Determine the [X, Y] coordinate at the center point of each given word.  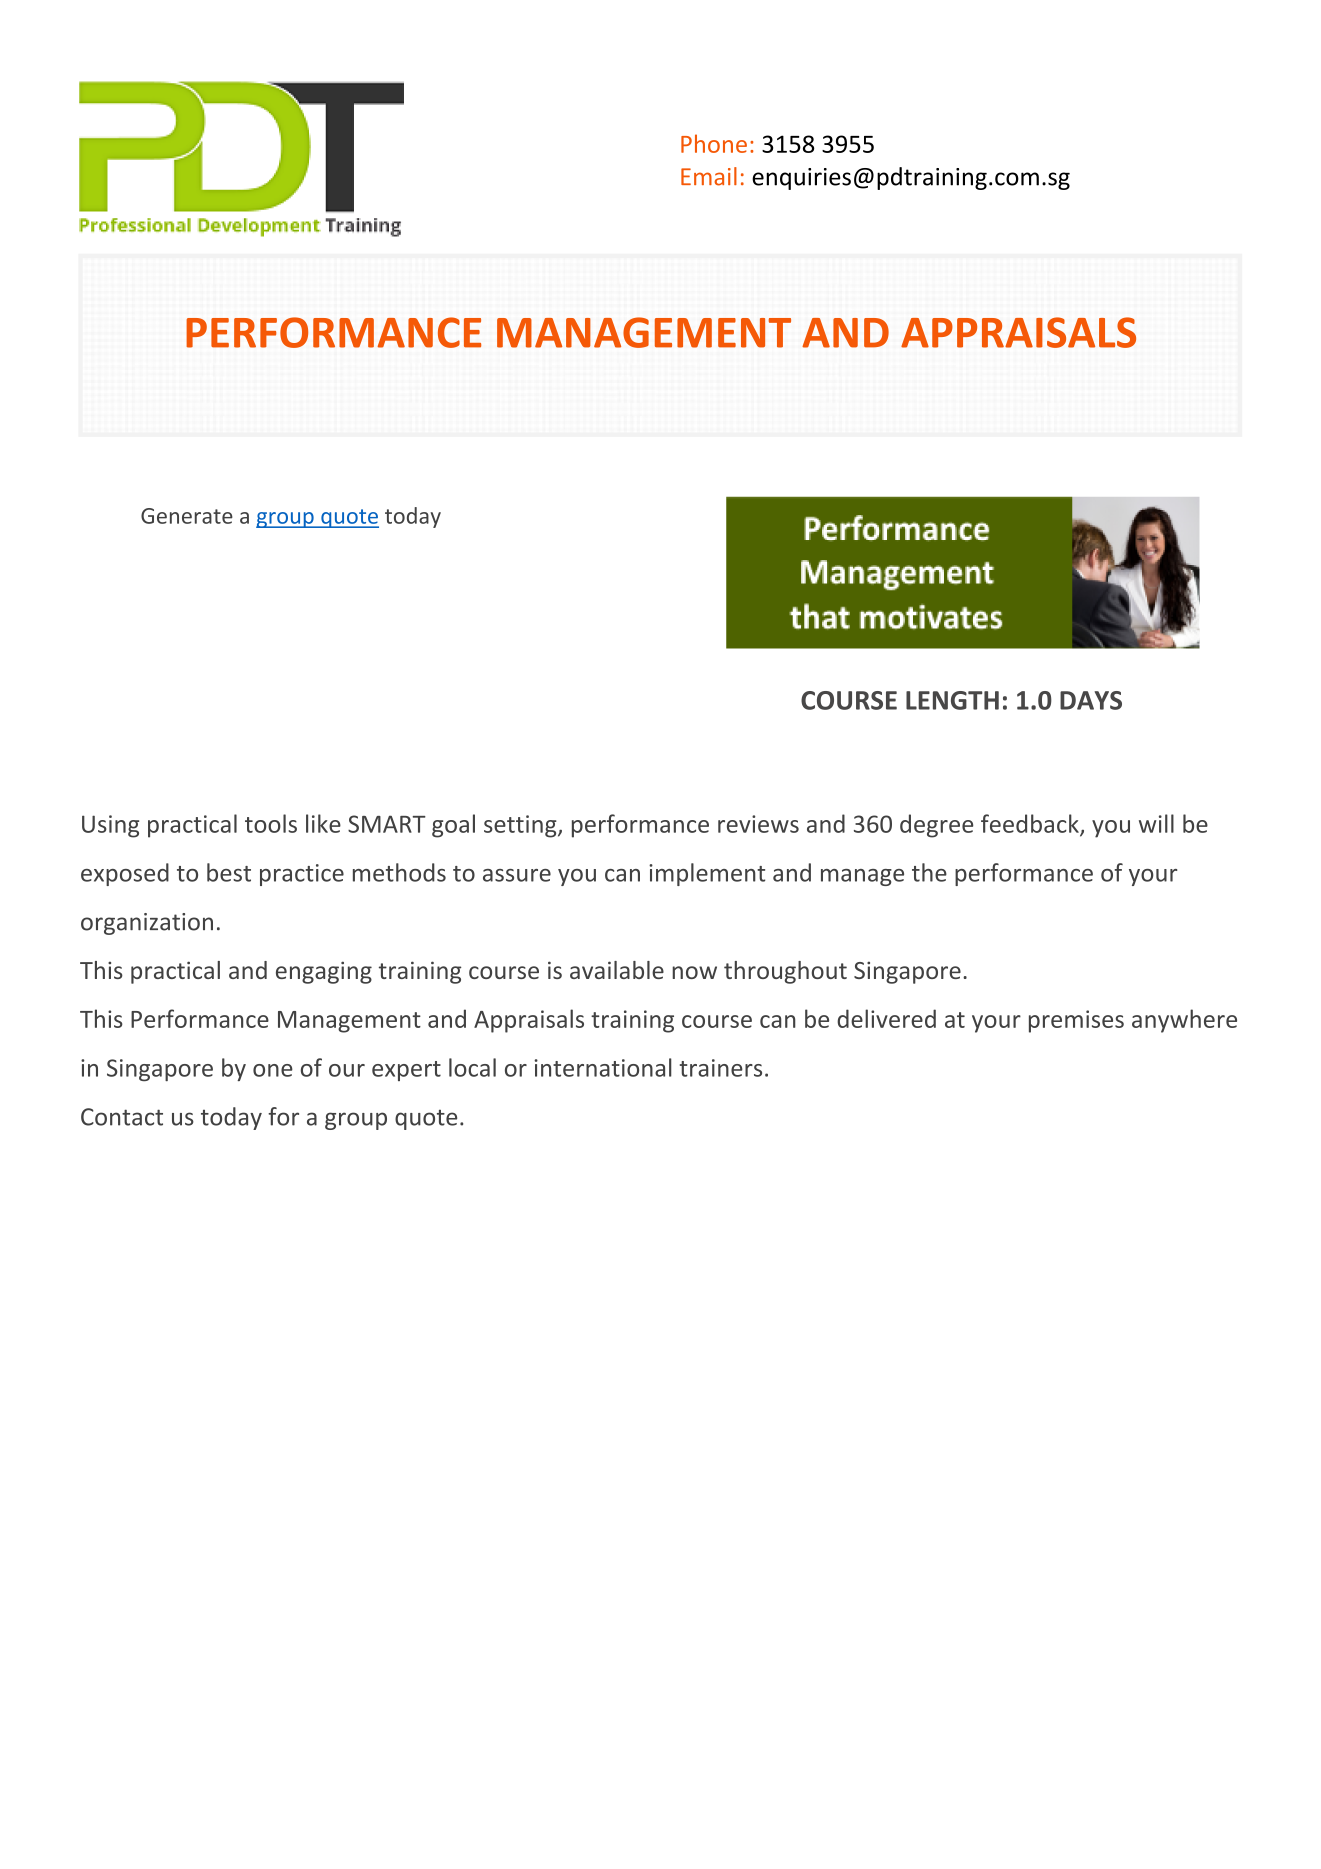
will [1156, 823]
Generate [187, 516]
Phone [714, 143]
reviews [758, 824]
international [603, 1067]
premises [1076, 1021]
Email [709, 176]
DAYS [1091, 700]
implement [707, 874]
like [323, 823]
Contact [122, 1117]
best [229, 872]
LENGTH [952, 700]
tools [271, 823]
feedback [1031, 824]
